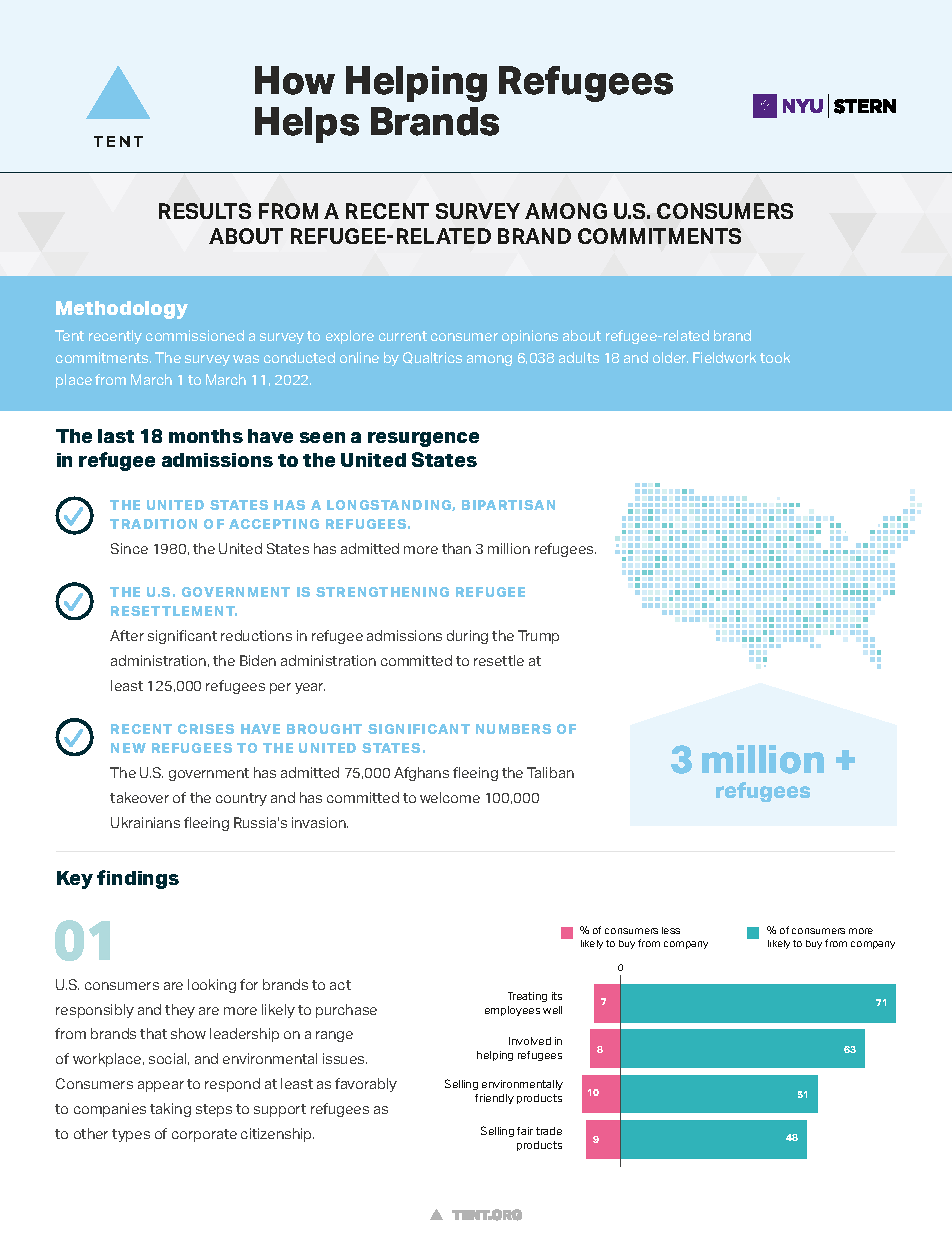 This image has width=952, height=1233. Describe the element at coordinates (421, 774) in the image. I see `Afghans` at that location.
